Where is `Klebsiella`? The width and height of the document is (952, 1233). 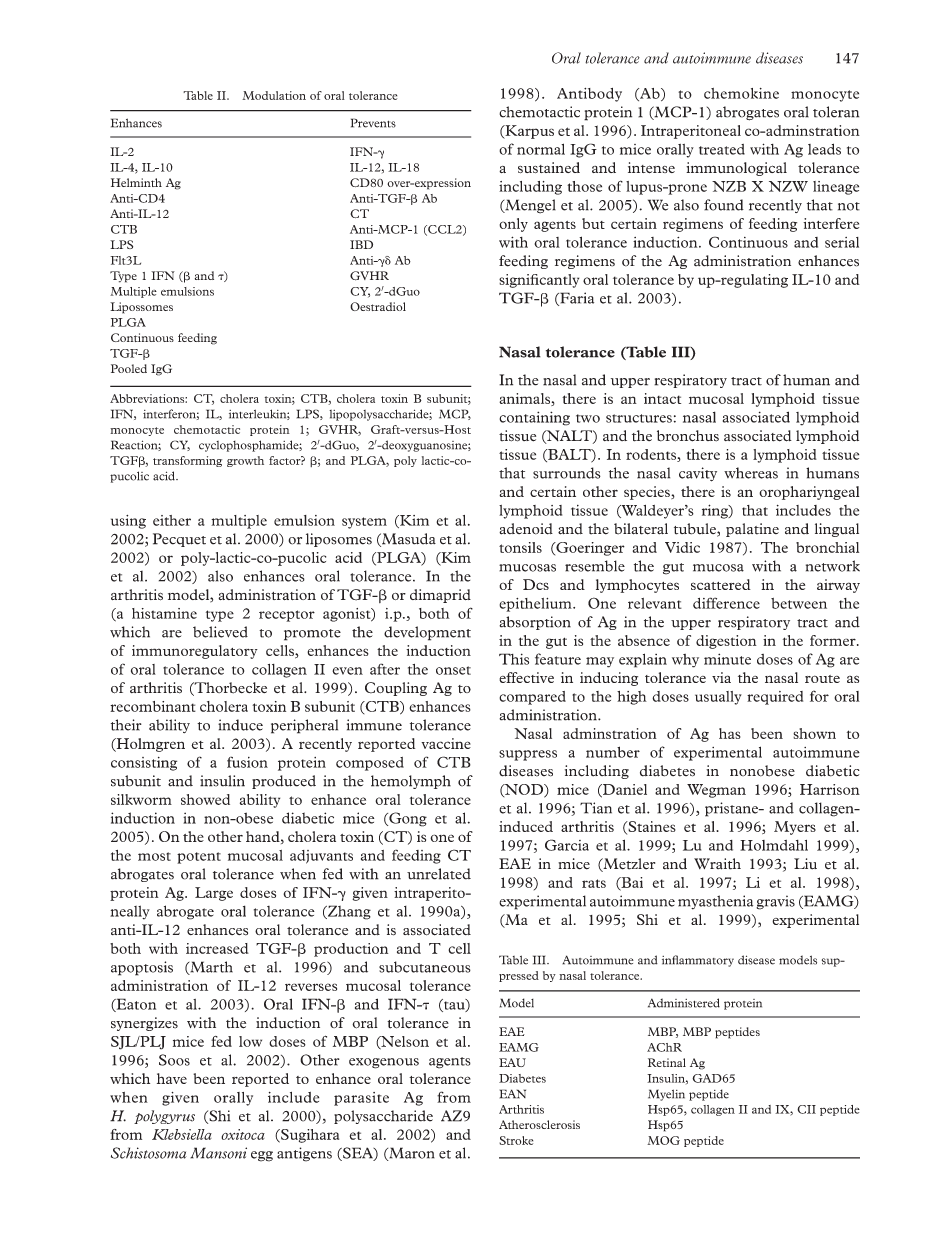 Klebsiella is located at coordinates (182, 1134).
